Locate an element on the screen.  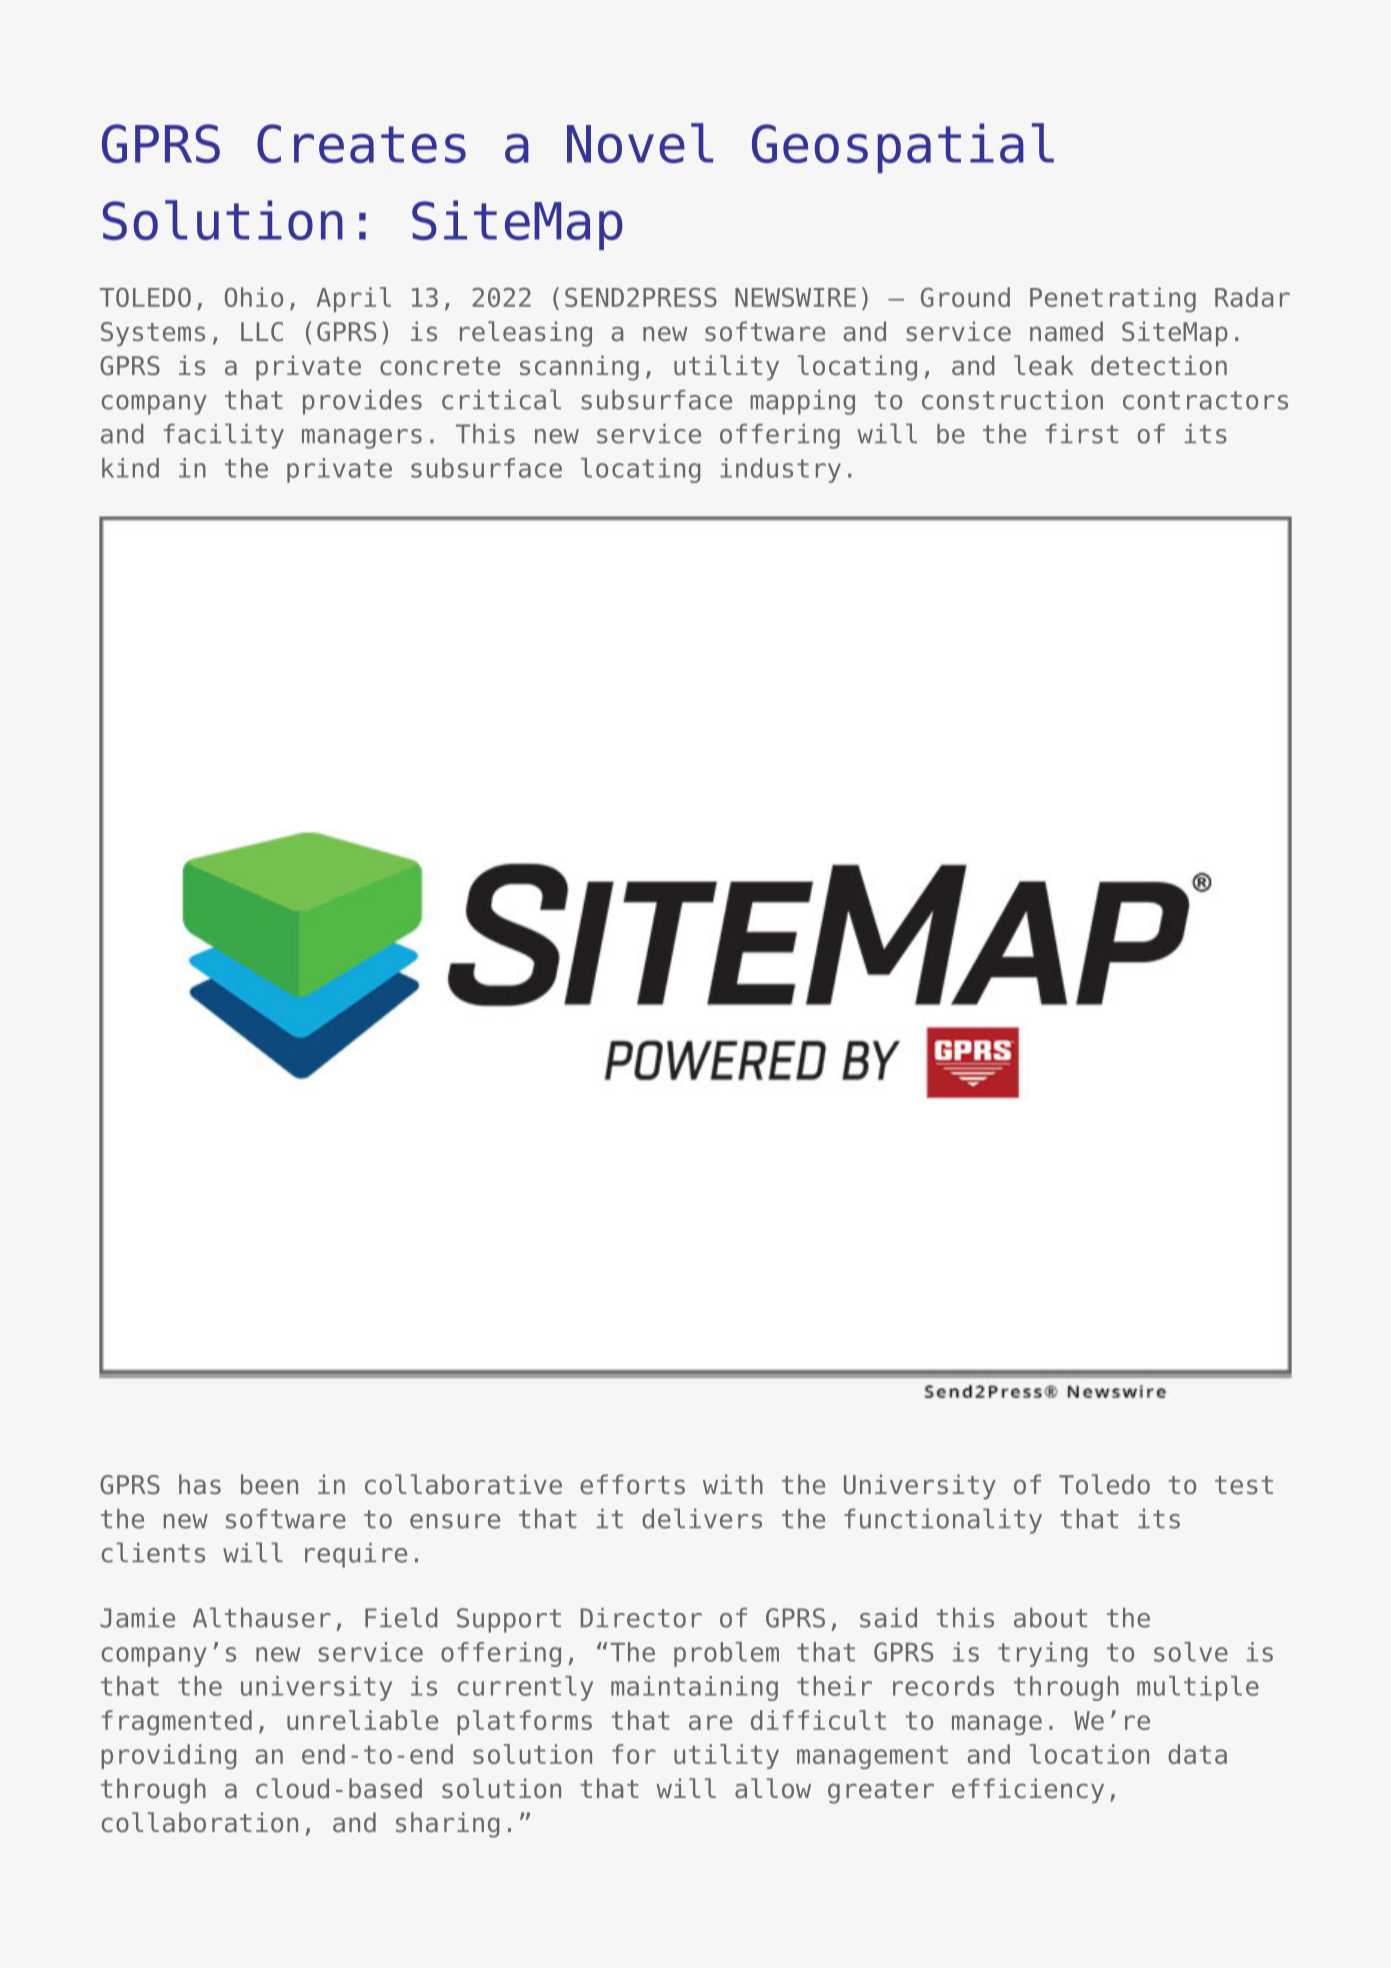
Penetrating is located at coordinates (1113, 299).
